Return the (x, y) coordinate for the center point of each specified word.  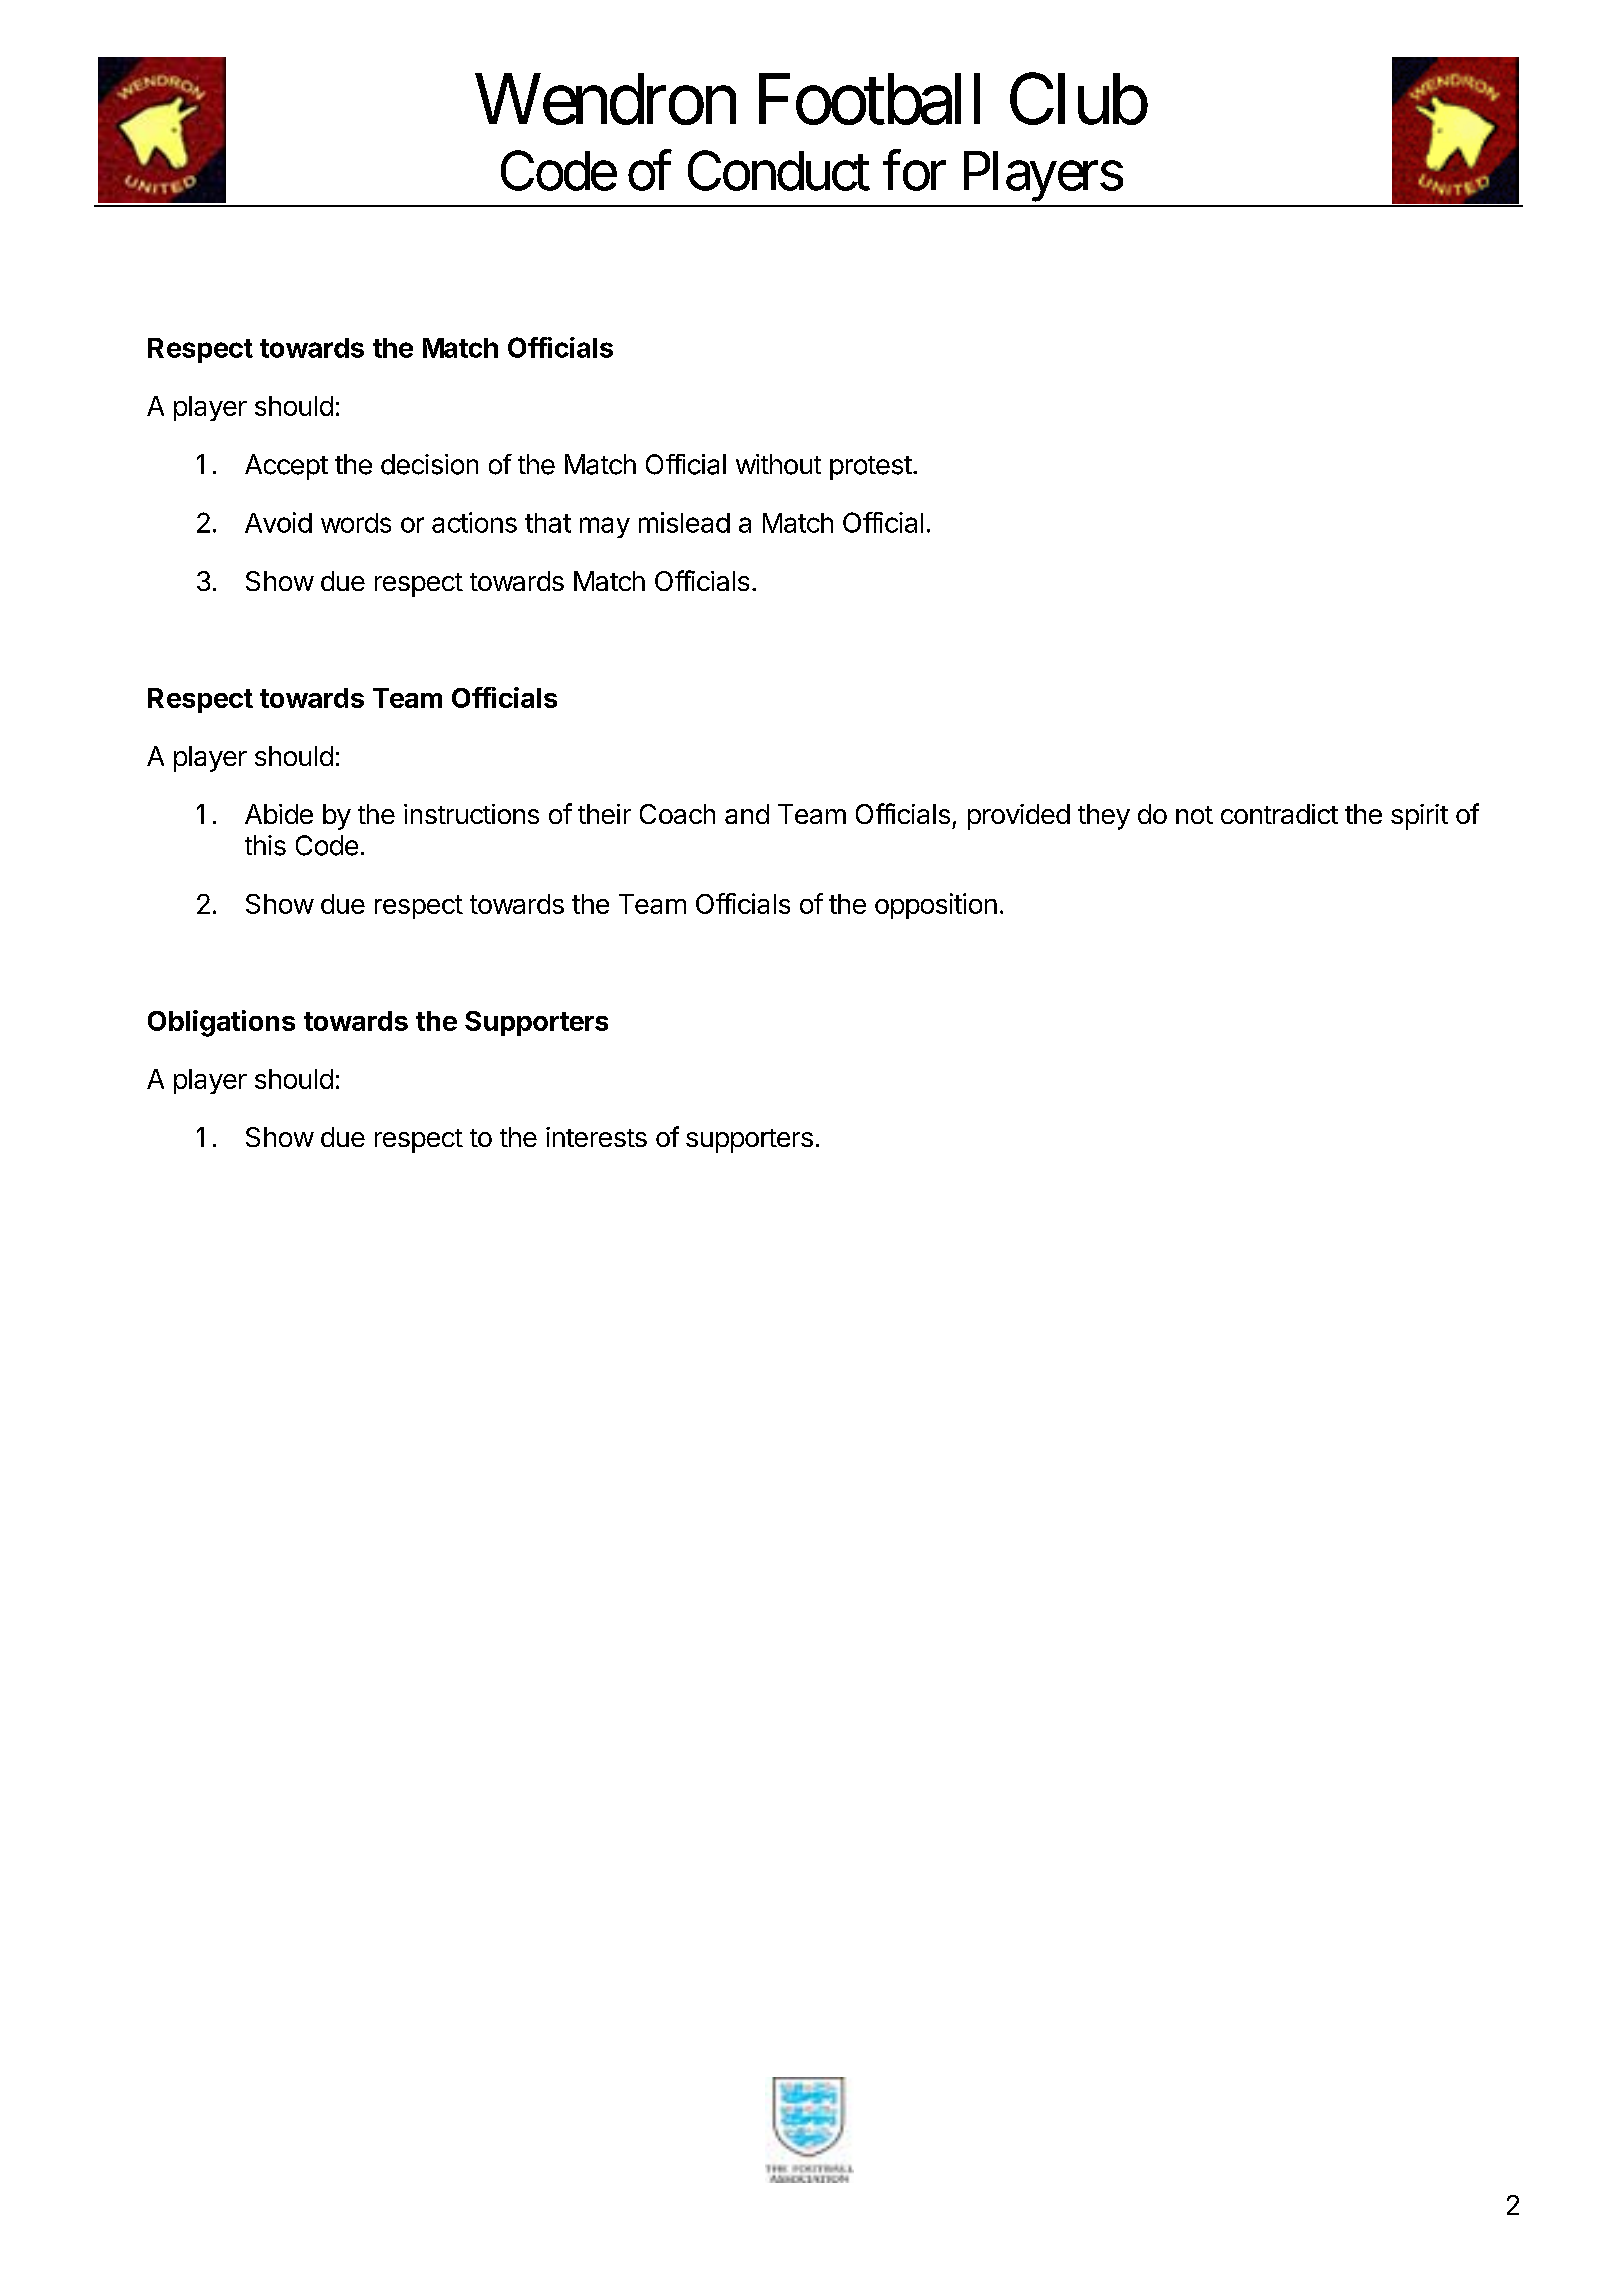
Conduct (779, 171)
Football (869, 99)
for (914, 171)
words (356, 523)
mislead (684, 522)
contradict (1279, 814)
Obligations (221, 1023)
